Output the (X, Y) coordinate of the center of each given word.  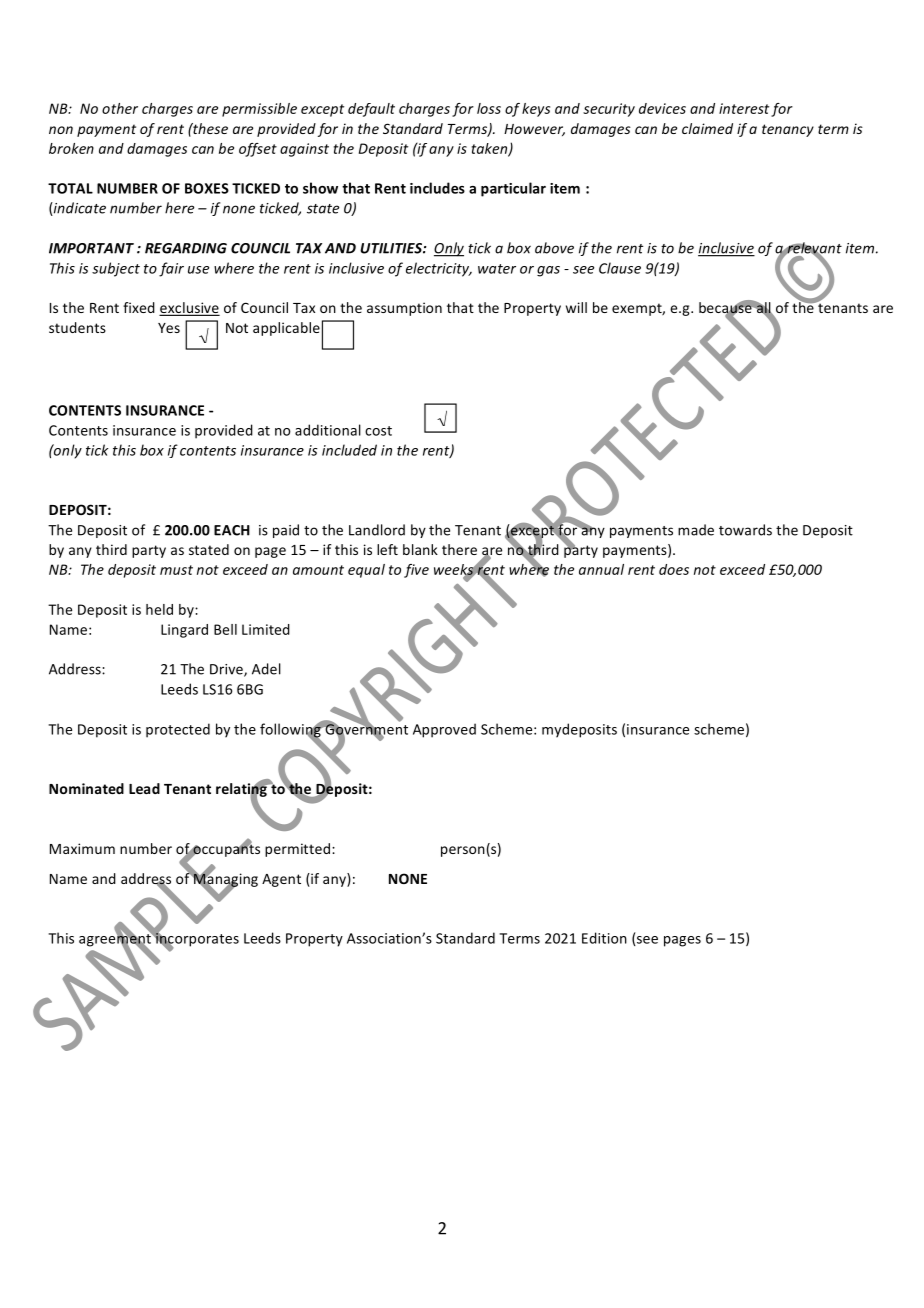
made (696, 530)
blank (420, 549)
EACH (232, 530)
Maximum (82, 848)
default (371, 110)
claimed (707, 128)
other (120, 108)
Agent (281, 880)
